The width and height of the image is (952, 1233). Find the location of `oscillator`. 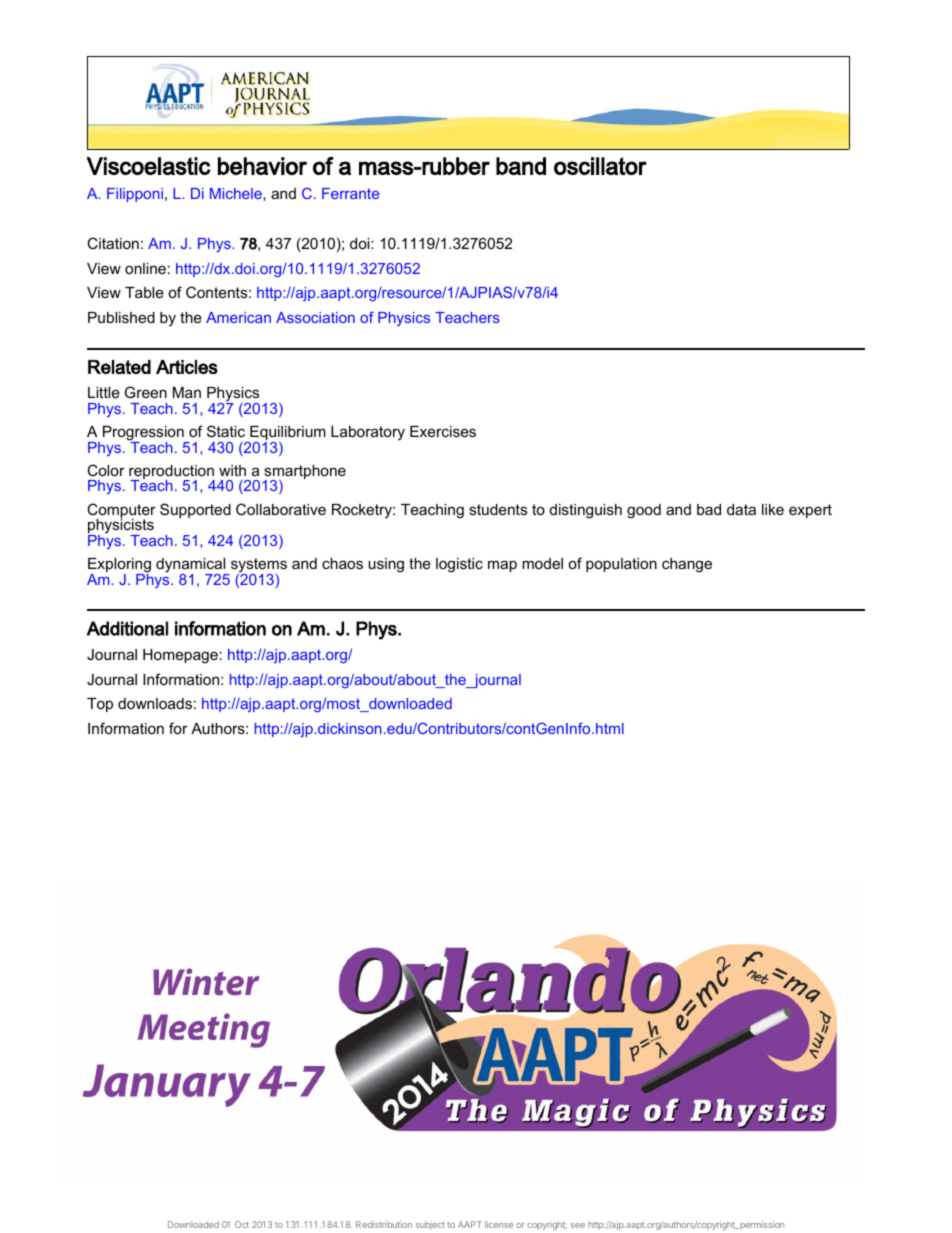

oscillator is located at coordinates (600, 166).
